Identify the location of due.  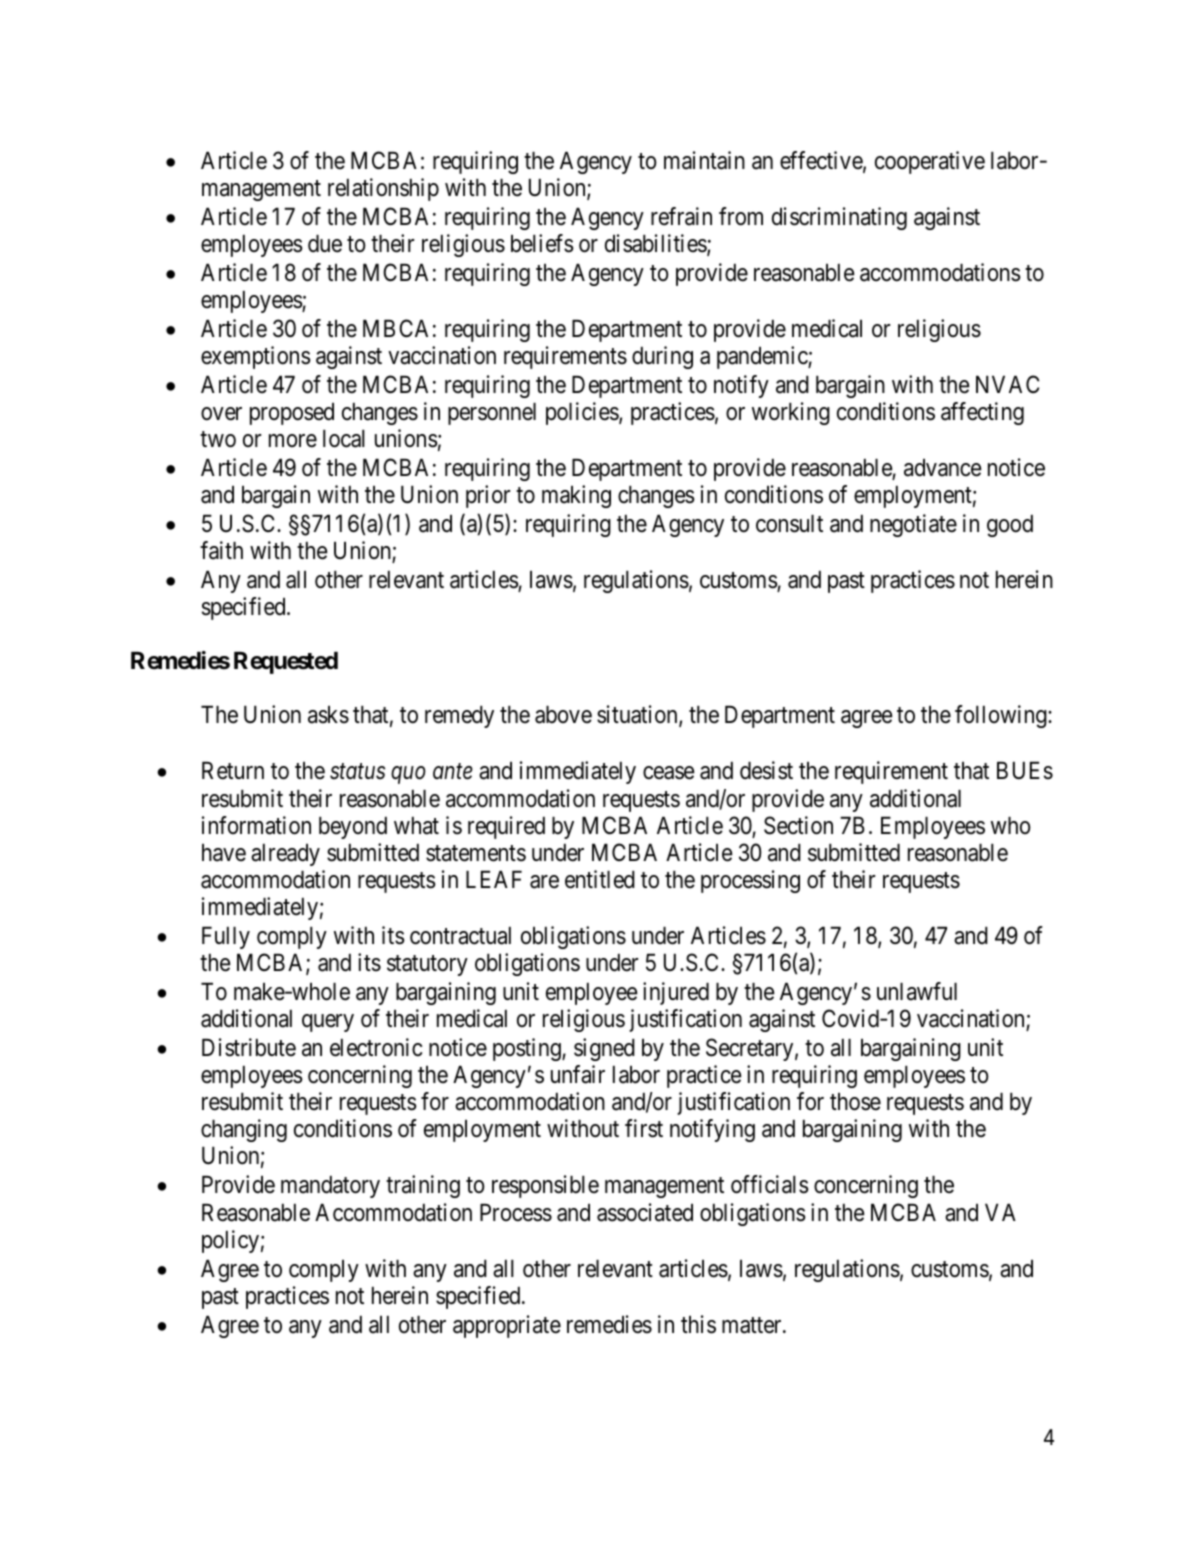
(325, 244).
